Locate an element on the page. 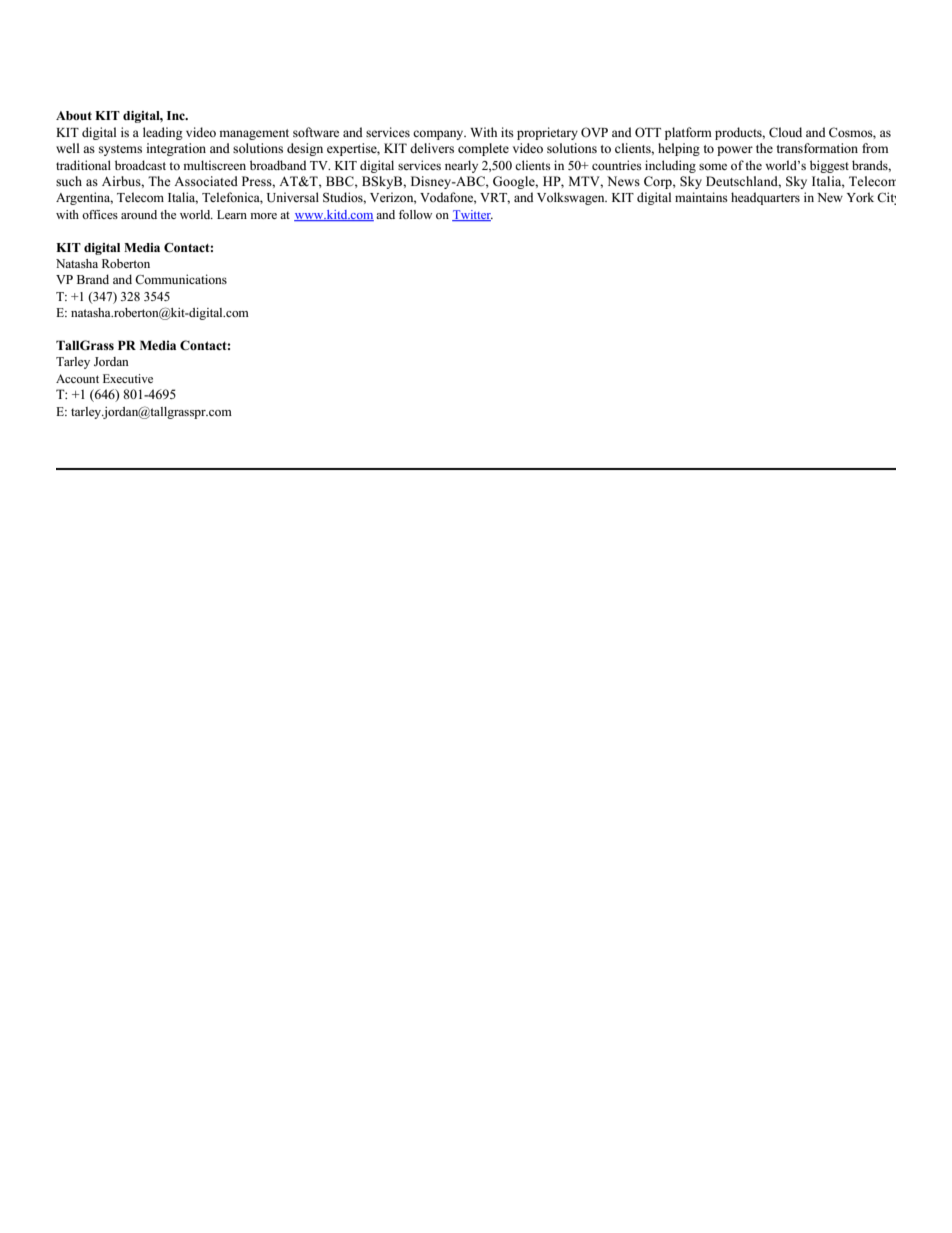 Image resolution: width=952 pixels, height=1233 pixels. follow is located at coordinates (415, 214).
